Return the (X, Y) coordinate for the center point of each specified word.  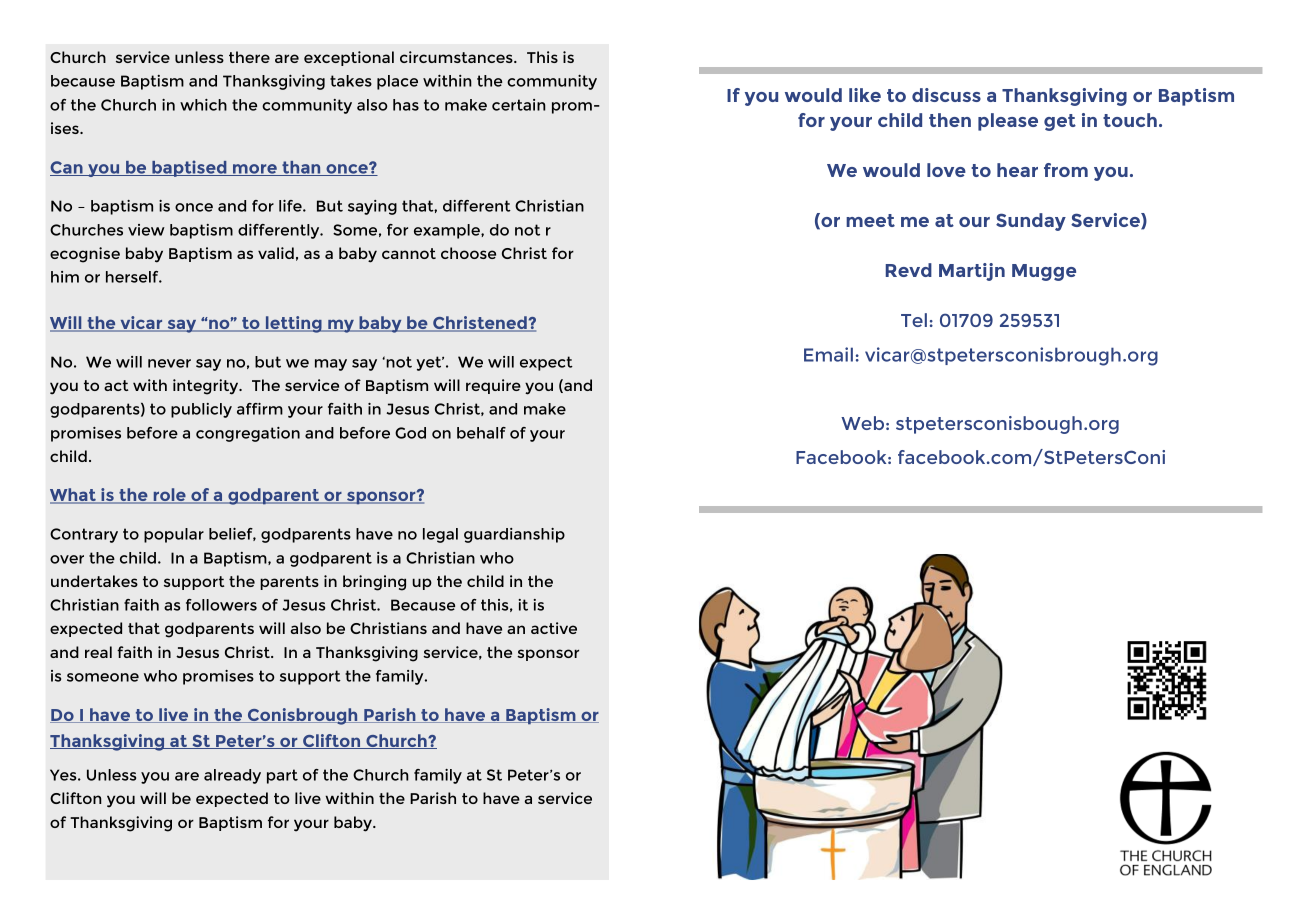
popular (174, 535)
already (232, 776)
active (554, 628)
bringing (374, 583)
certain (519, 105)
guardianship (514, 535)
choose (468, 253)
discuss (946, 95)
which (203, 105)
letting (293, 324)
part (282, 776)
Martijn (972, 272)
